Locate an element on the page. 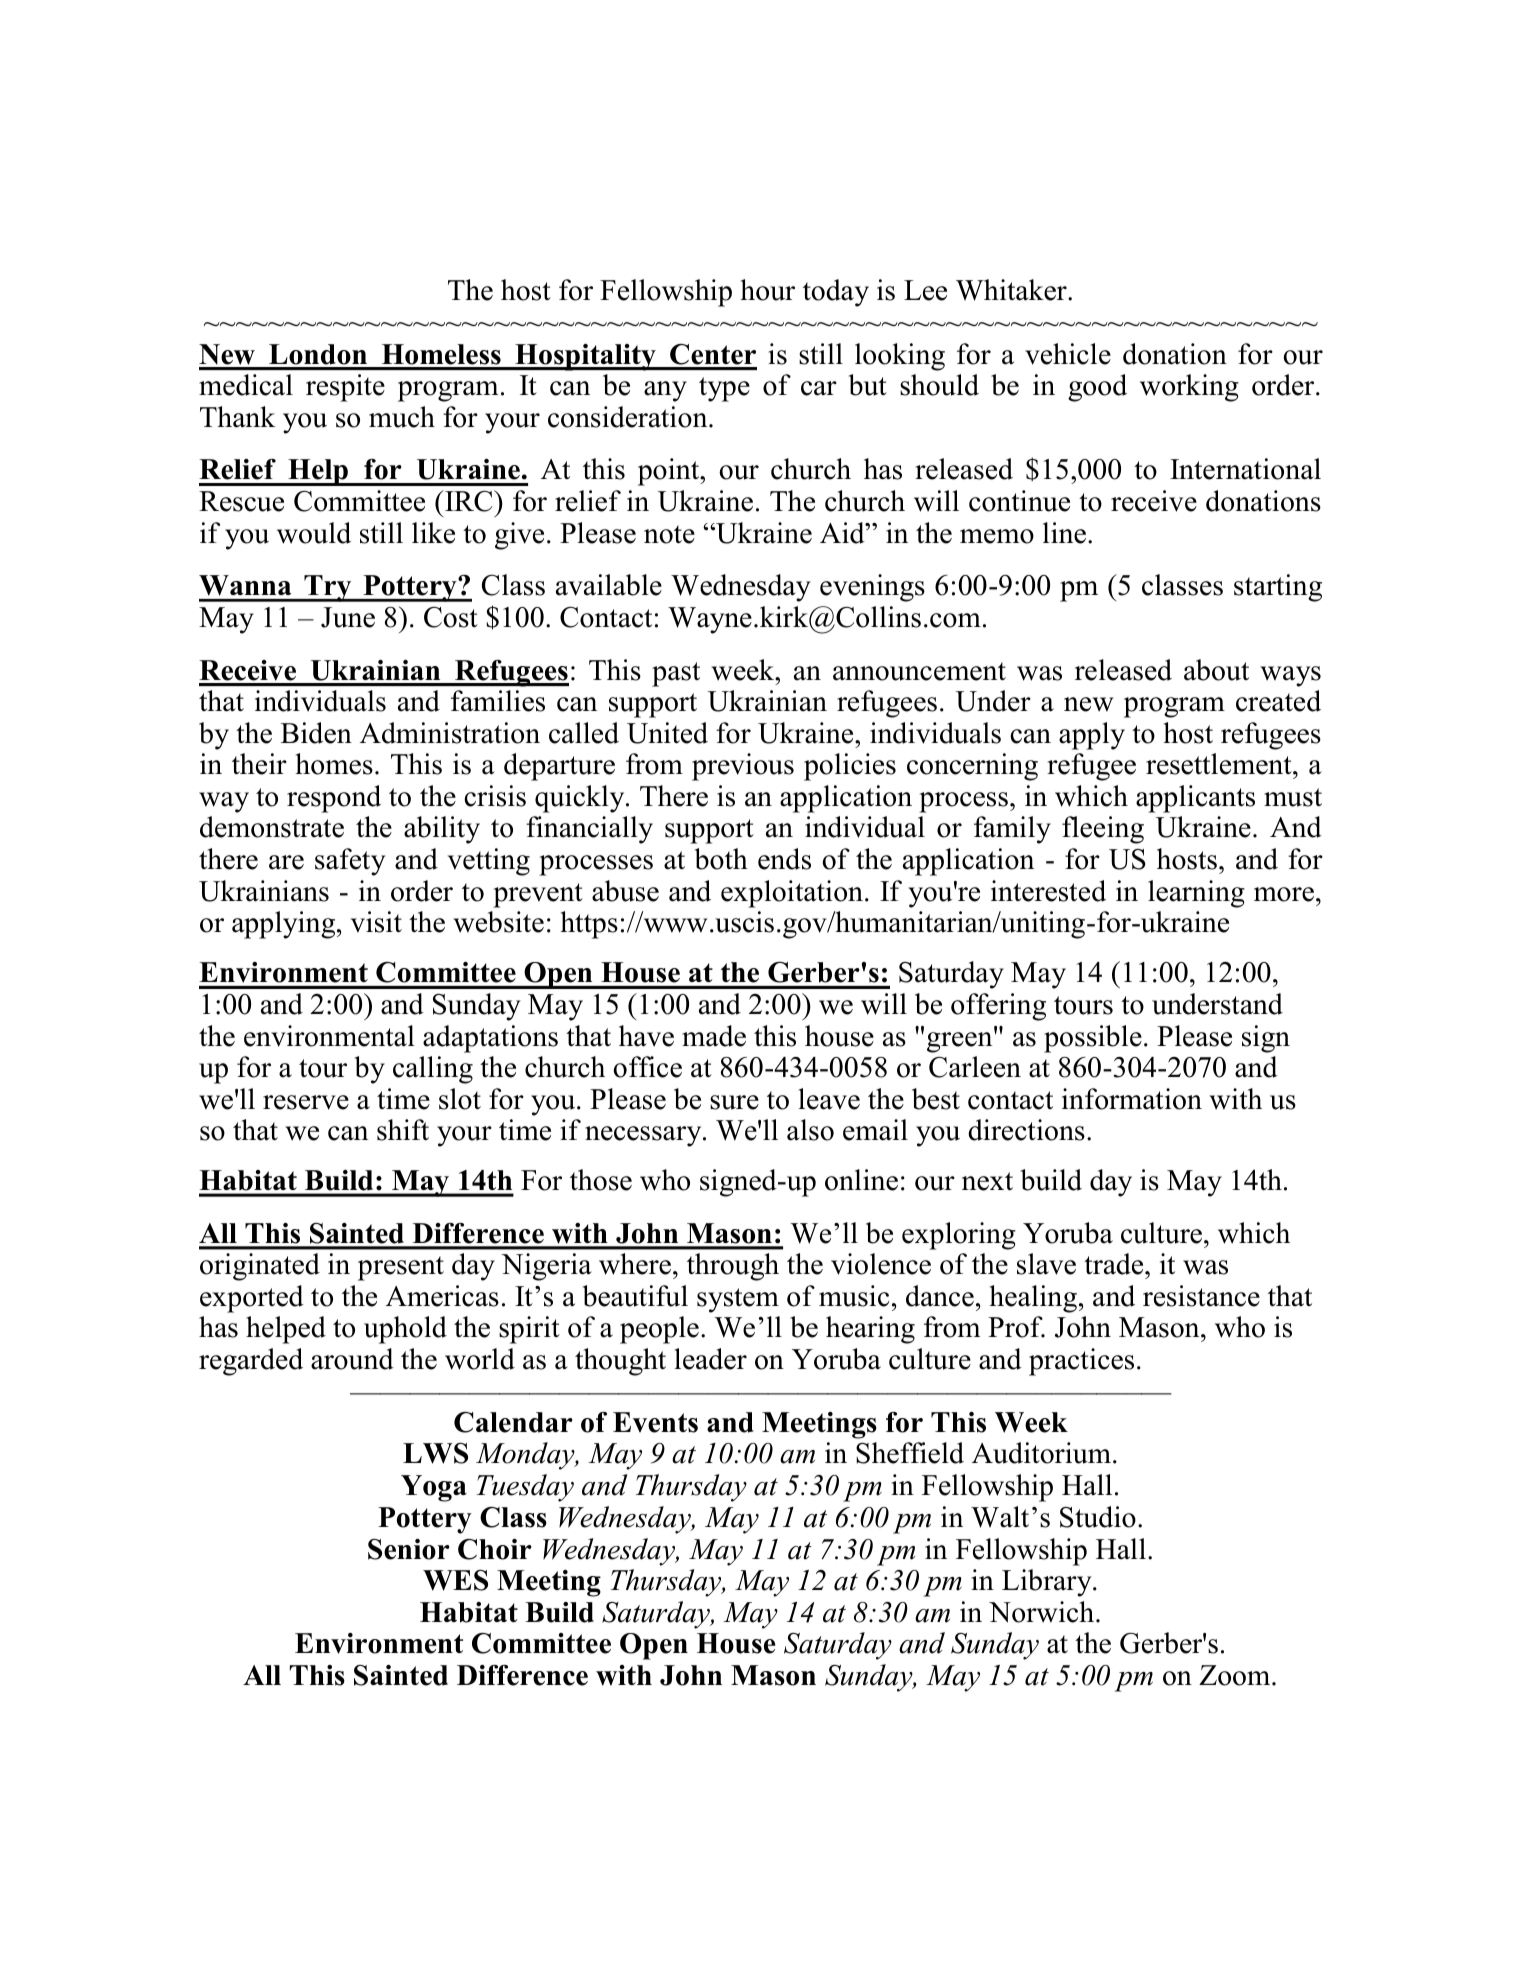  respite is located at coordinates (345, 388).
